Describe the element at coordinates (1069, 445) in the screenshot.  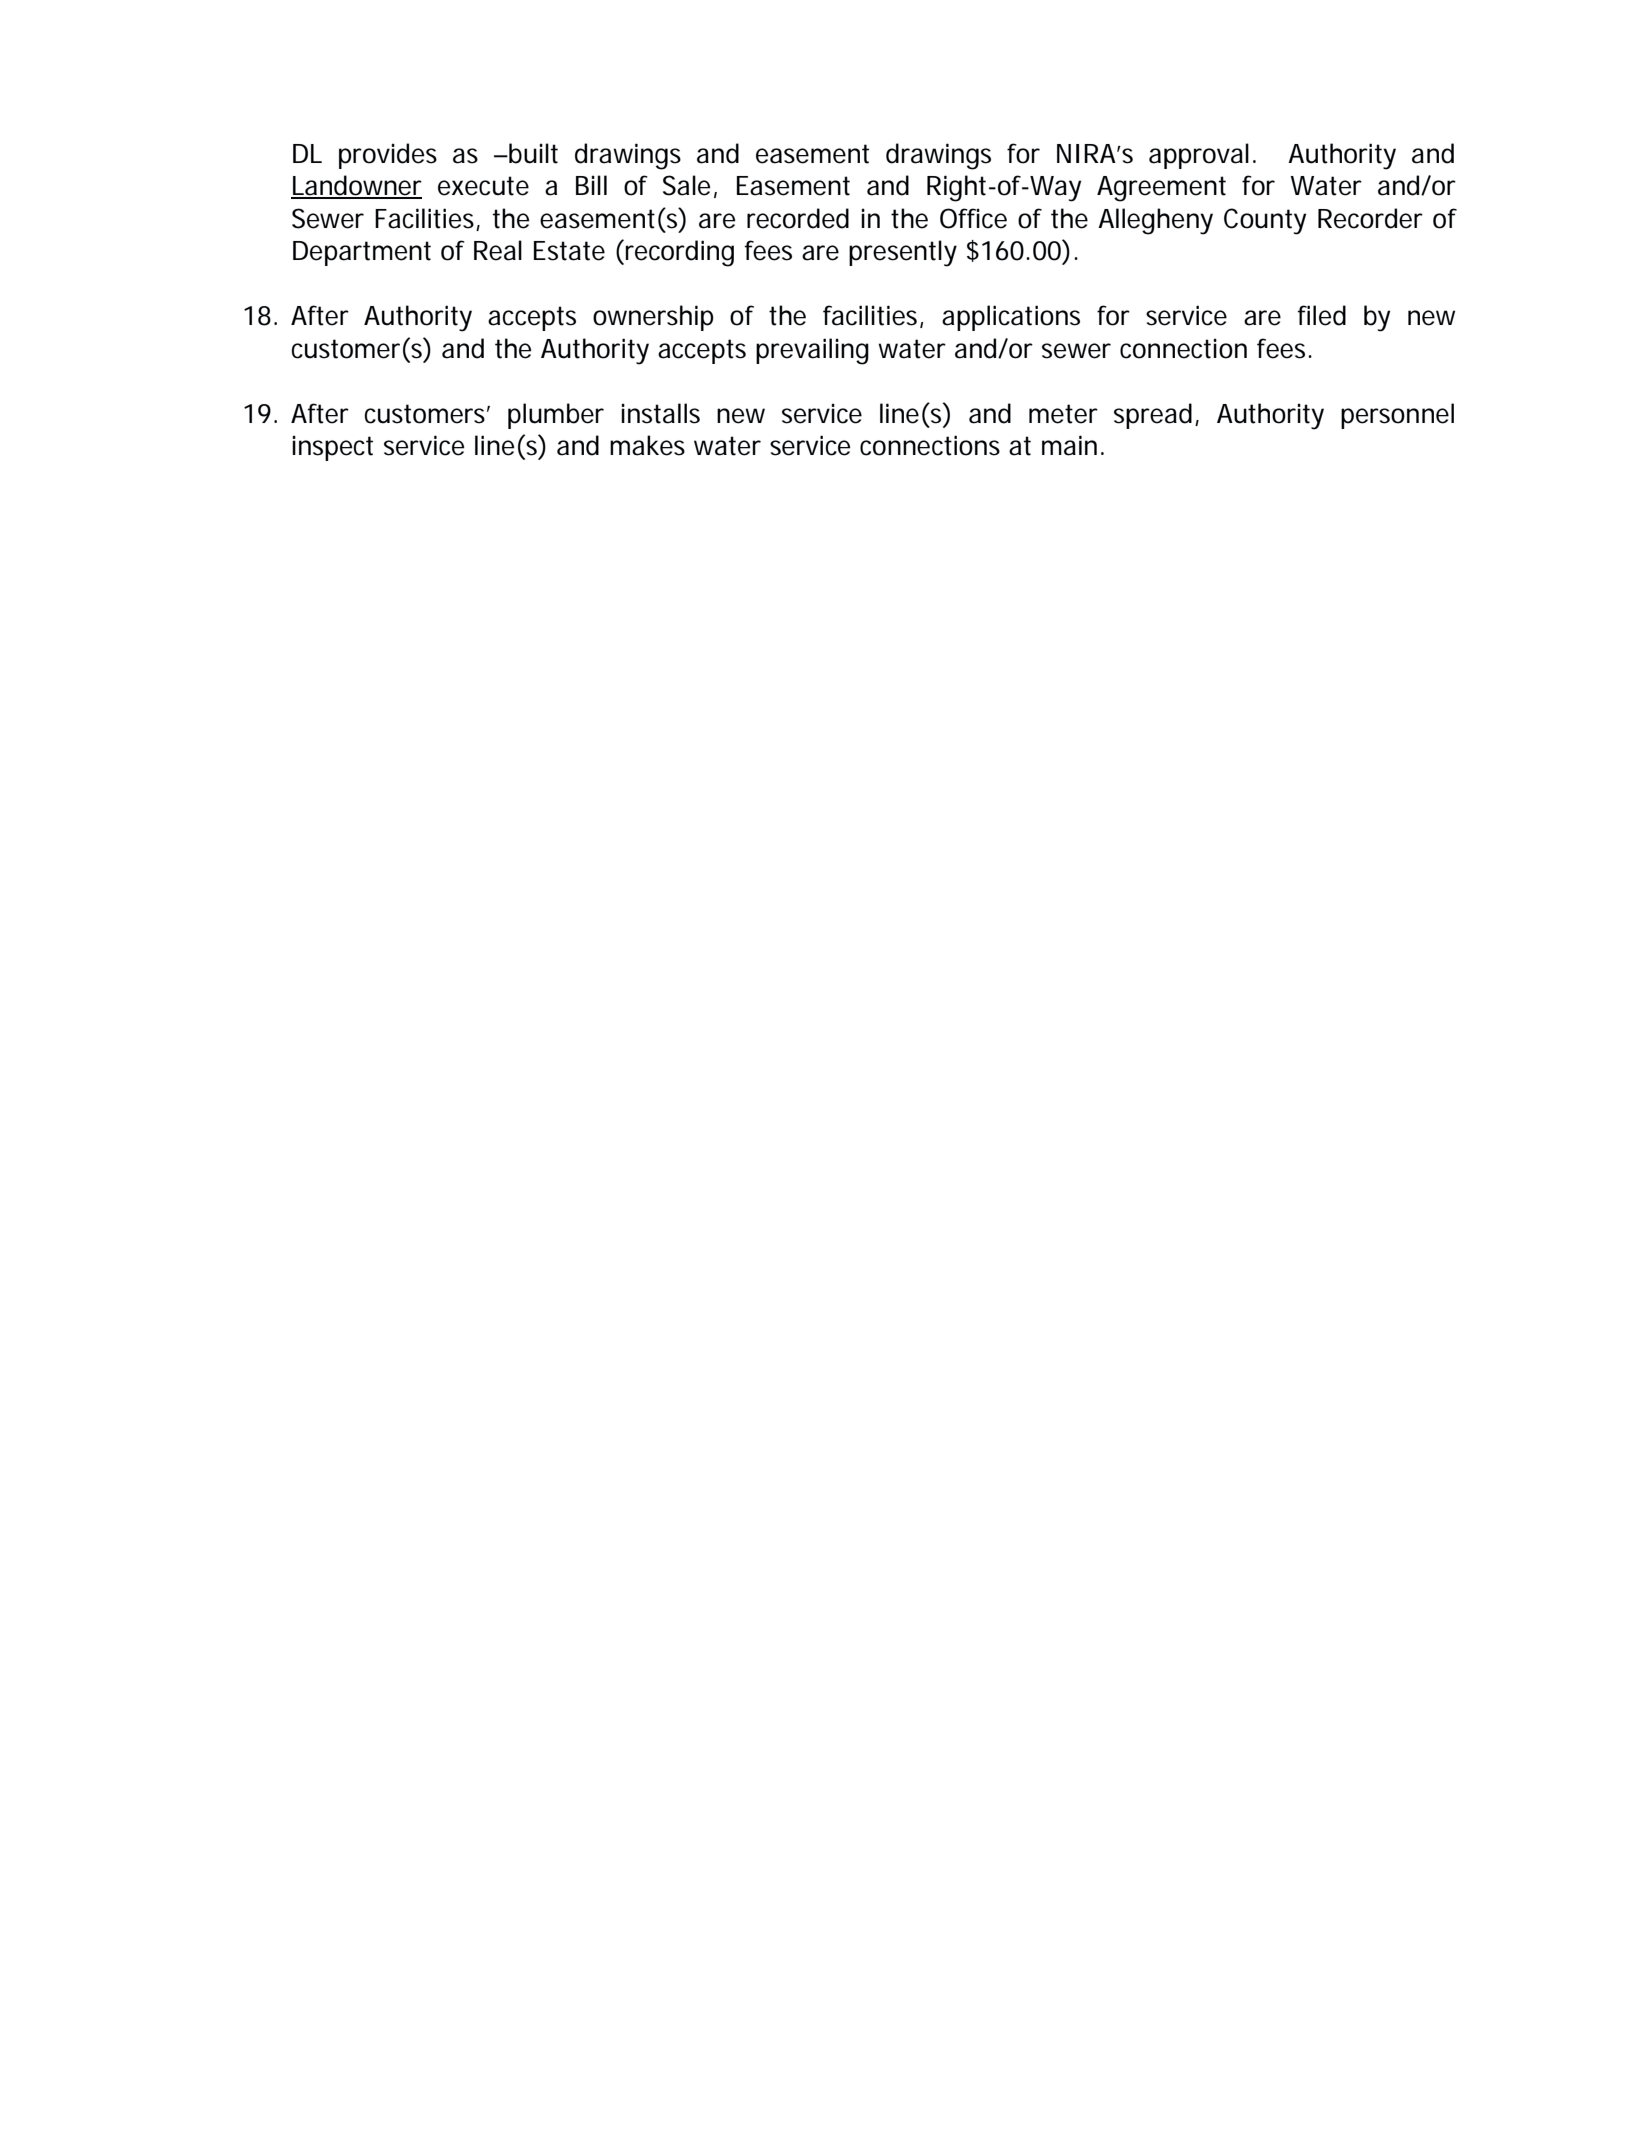
I see `main` at that location.
